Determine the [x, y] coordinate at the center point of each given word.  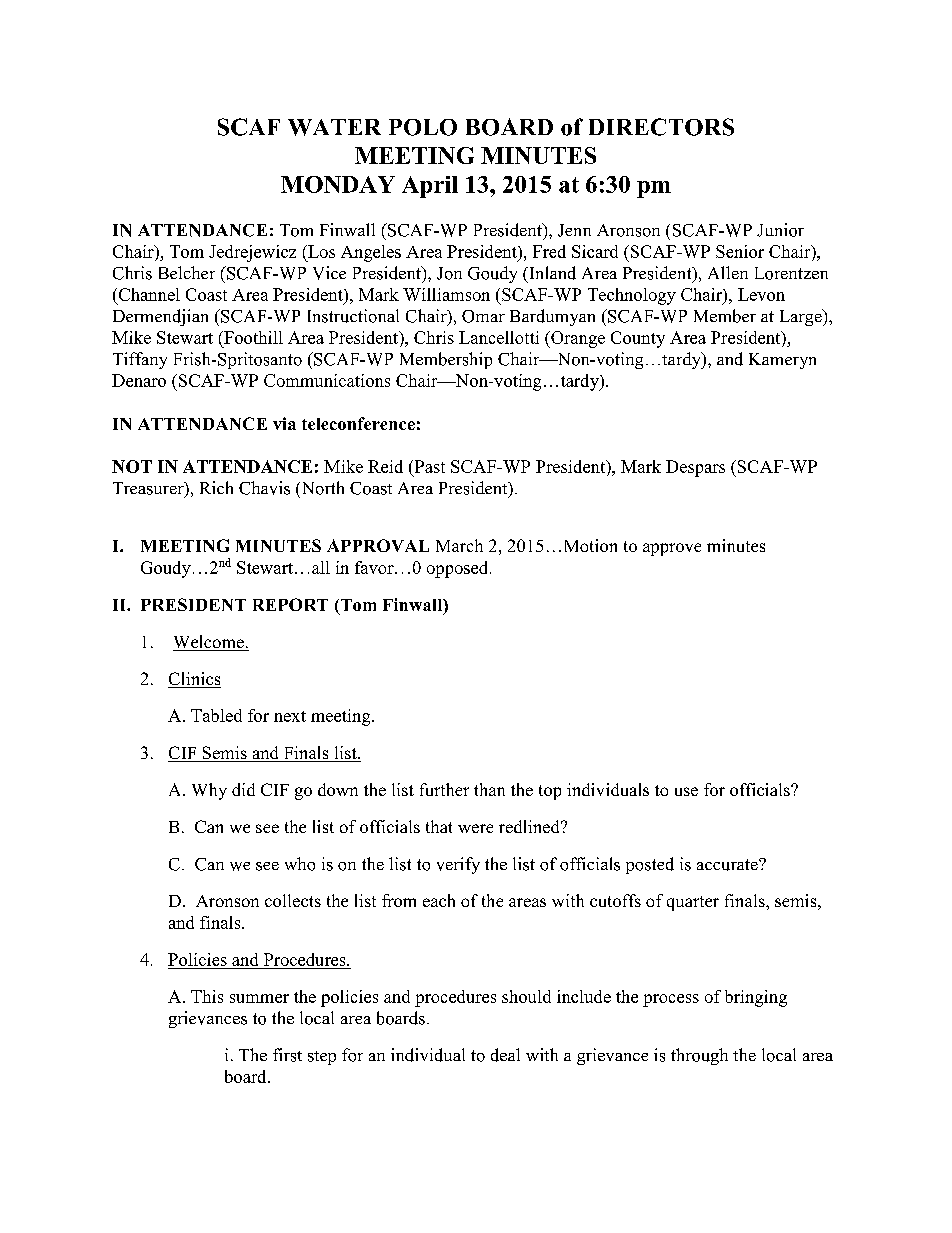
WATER [334, 127]
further [444, 789]
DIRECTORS [661, 127]
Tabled [216, 715]
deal [505, 1055]
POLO [423, 127]
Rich [216, 487]
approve [672, 549]
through [699, 1056]
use [686, 791]
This [207, 996]
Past [428, 466]
